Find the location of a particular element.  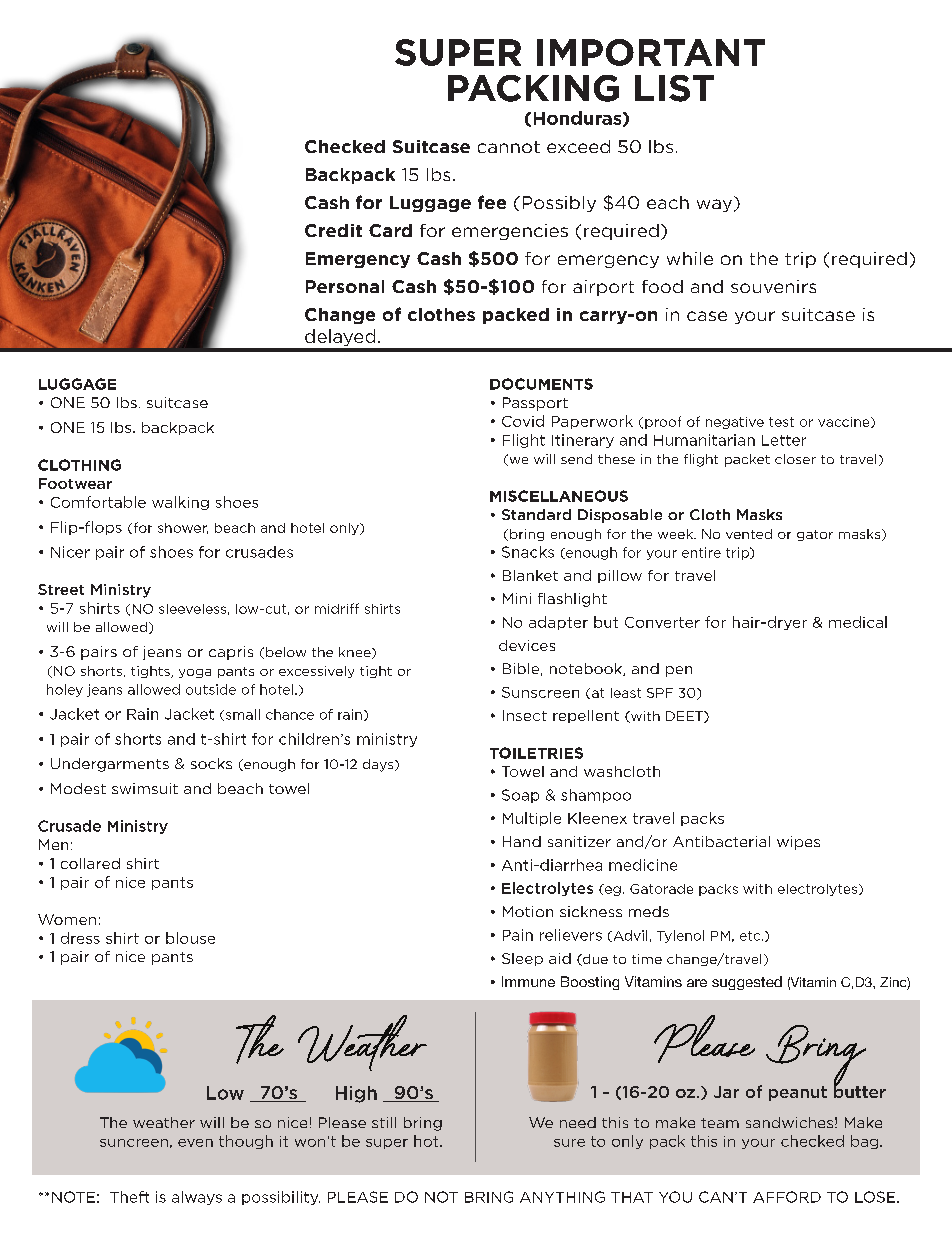

still is located at coordinates (384, 1122).
